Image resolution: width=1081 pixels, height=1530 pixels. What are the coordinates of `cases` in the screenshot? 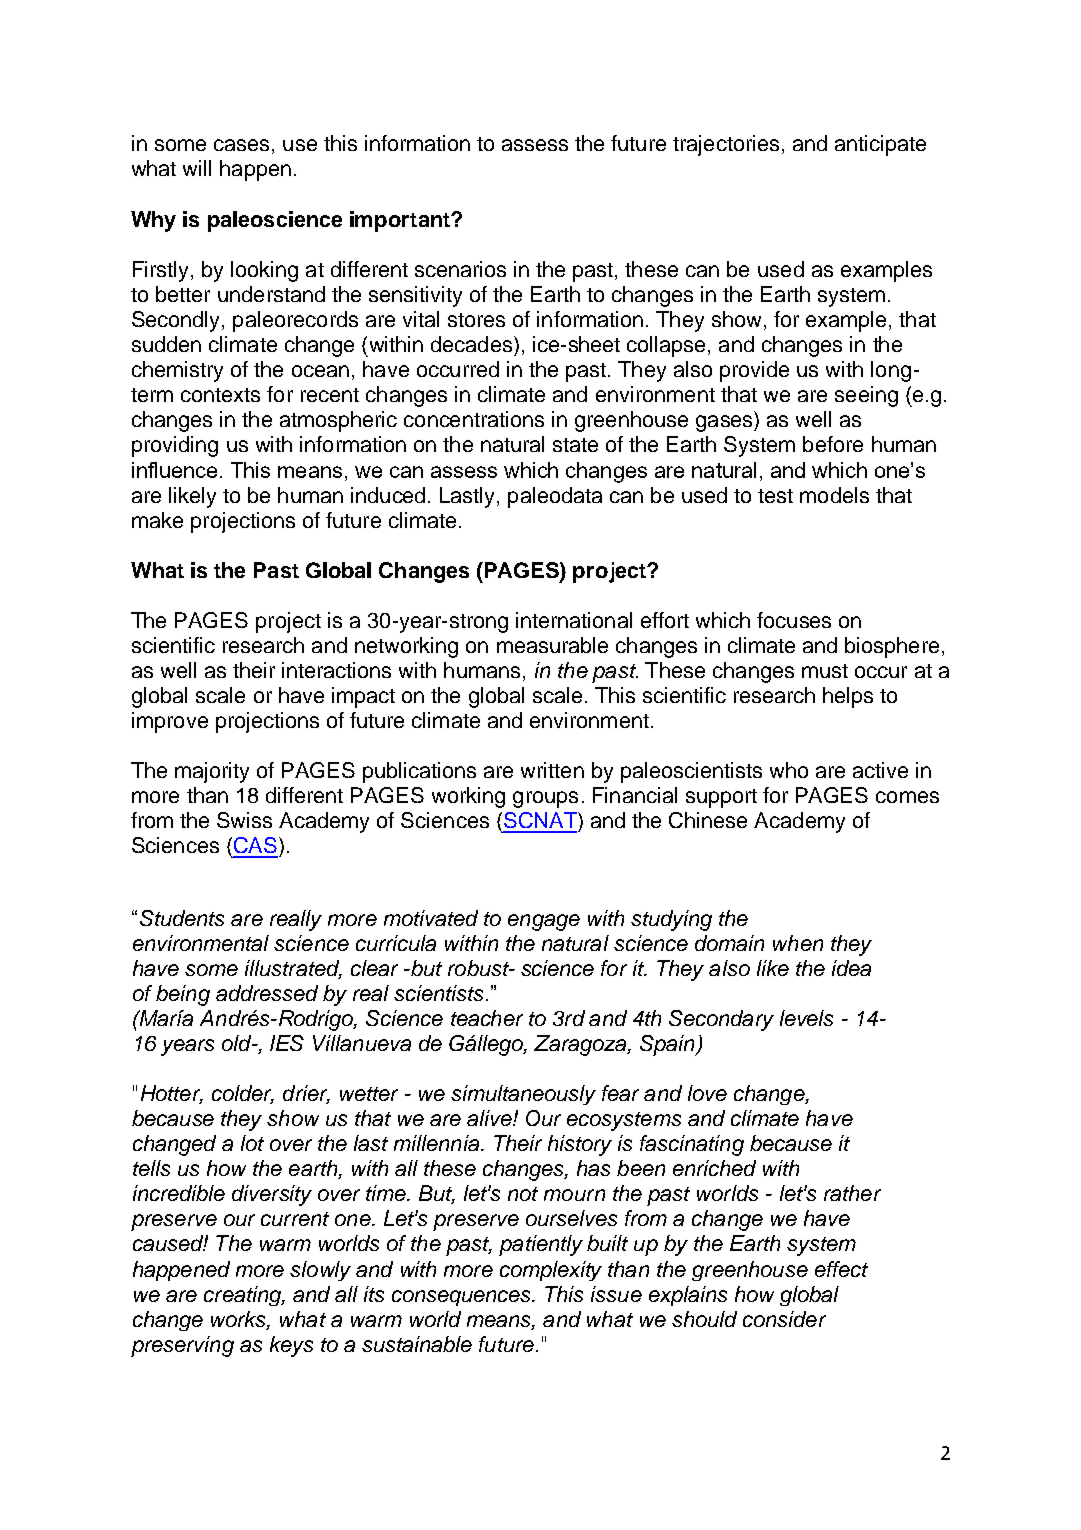 It's located at (241, 145).
